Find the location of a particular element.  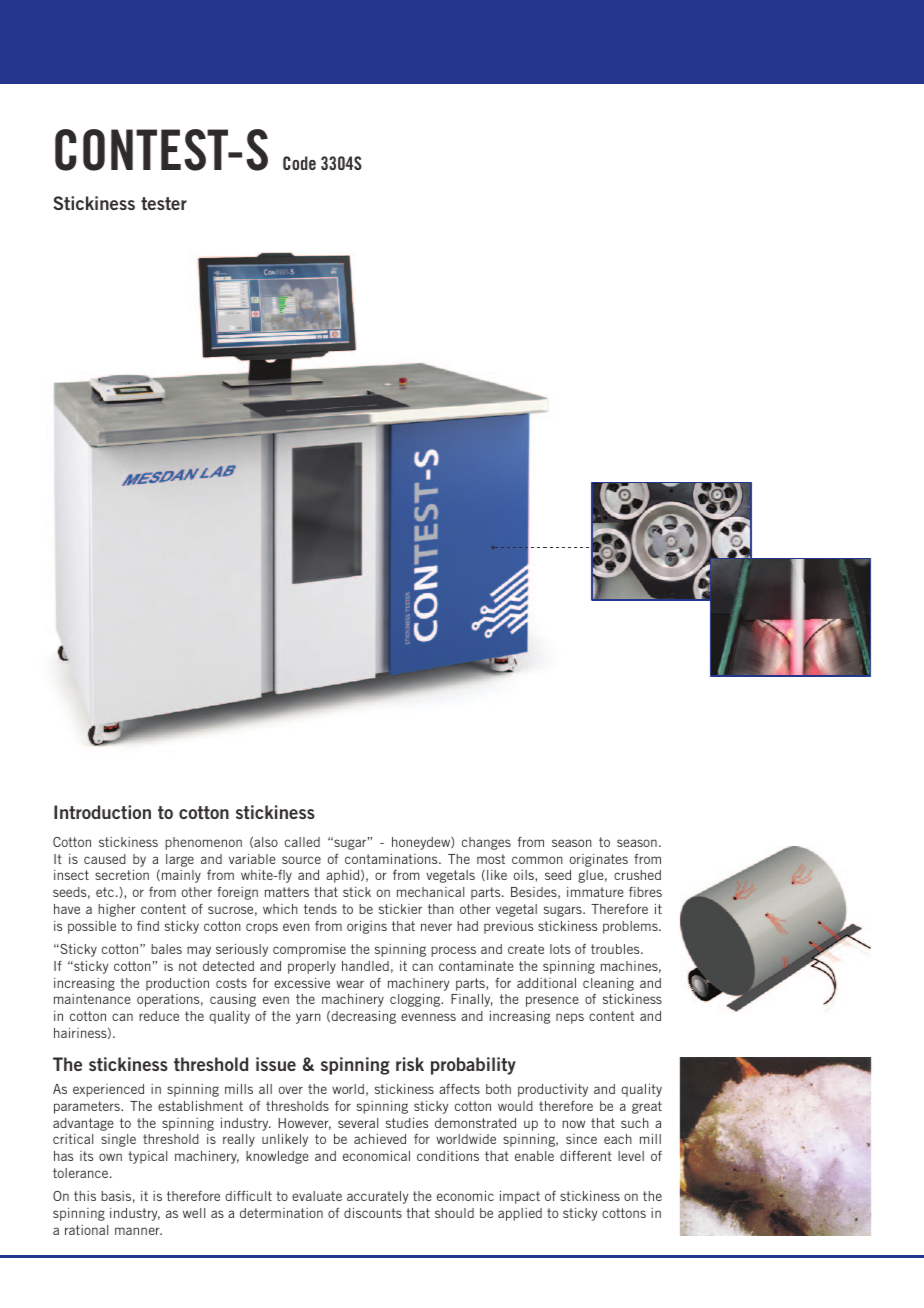

originates is located at coordinates (599, 860).
